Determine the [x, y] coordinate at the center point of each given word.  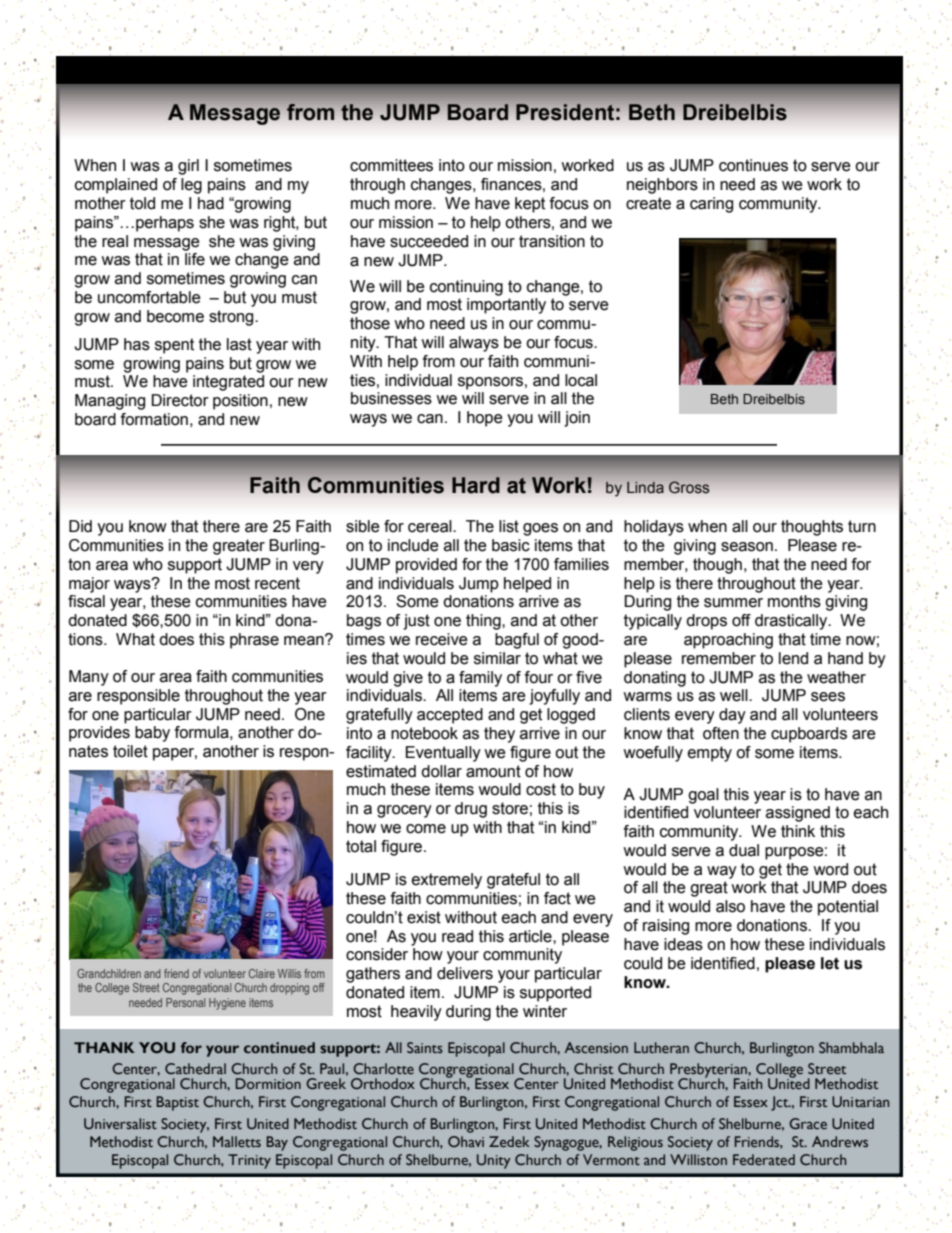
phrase [254, 641]
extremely [447, 881]
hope [485, 419]
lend [793, 658]
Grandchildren [109, 973]
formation [154, 419]
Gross [689, 487]
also [730, 906]
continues [753, 165]
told [142, 203]
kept [530, 205]
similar [497, 658]
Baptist [178, 1103]
